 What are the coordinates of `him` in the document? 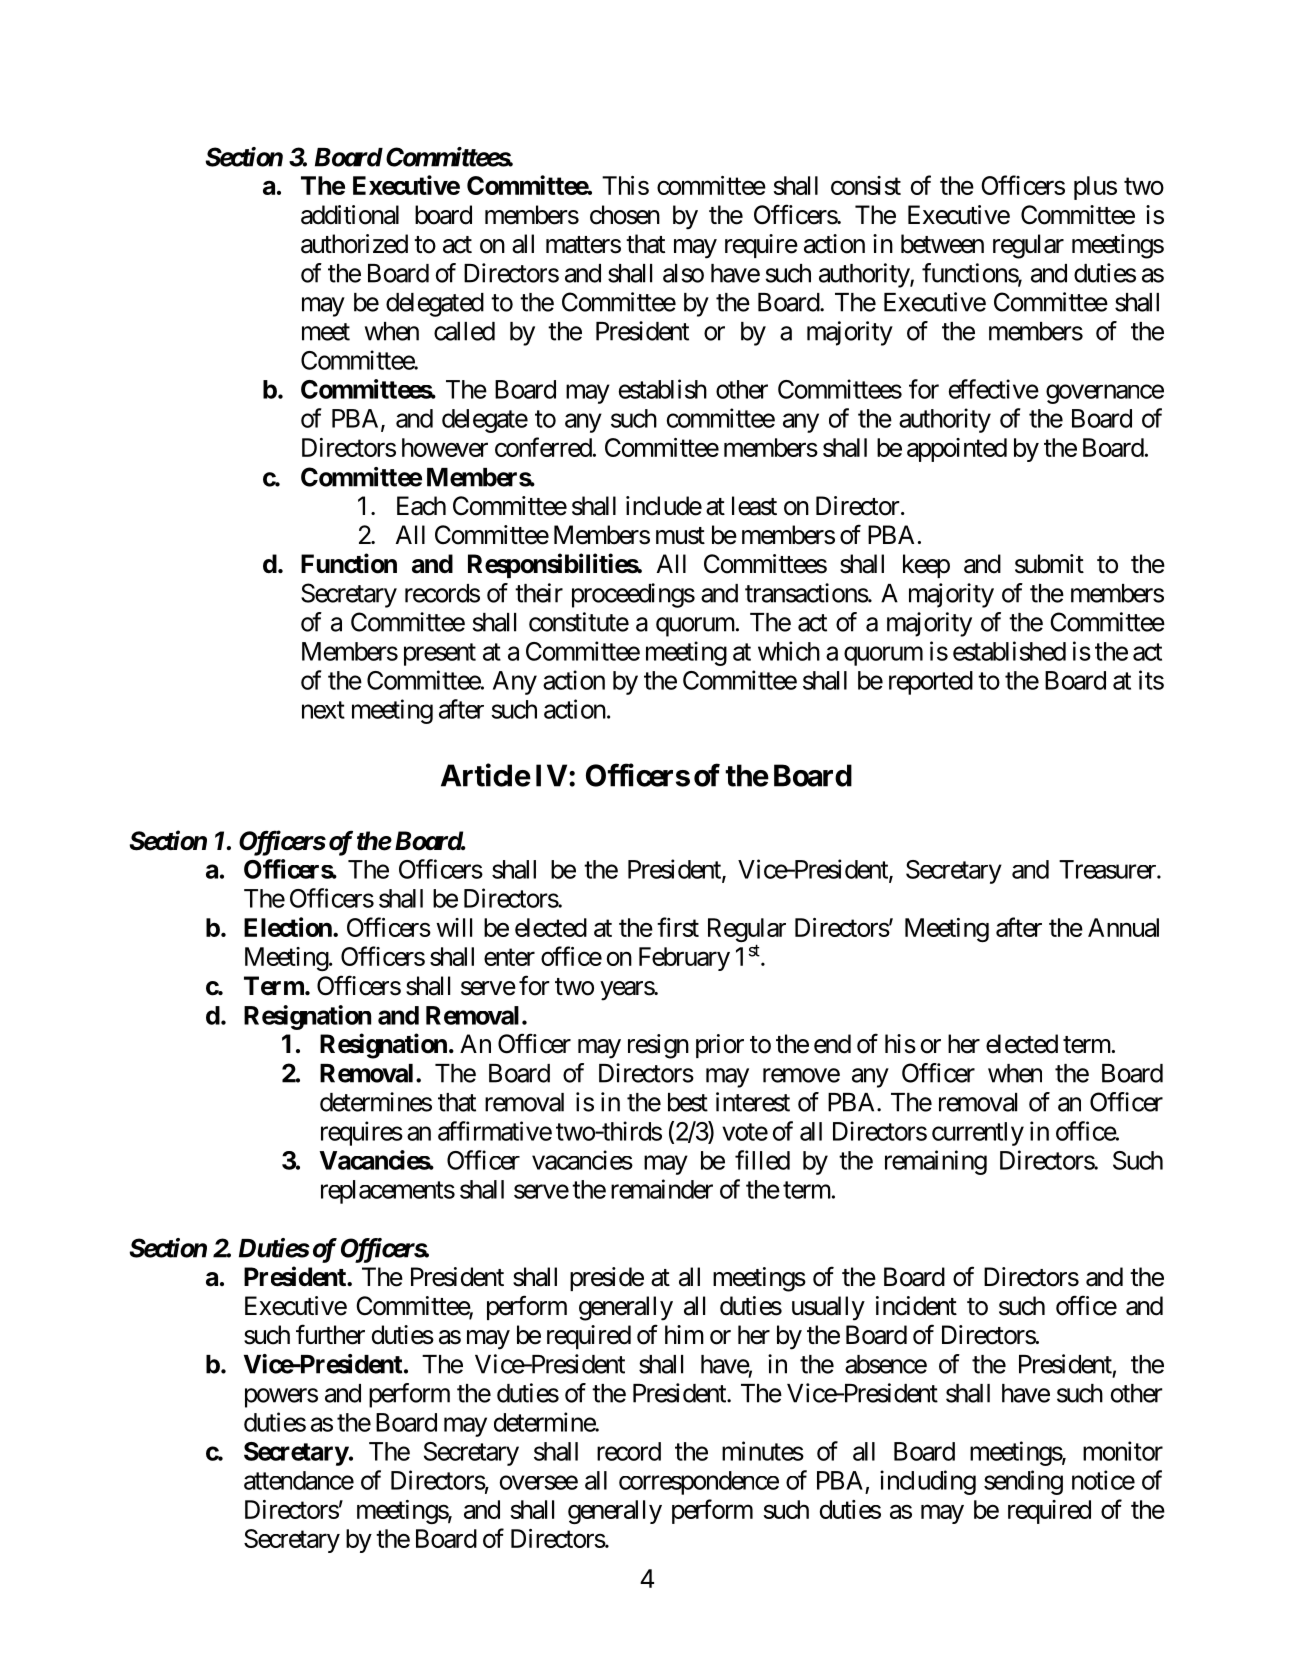 It's located at (684, 1334).
